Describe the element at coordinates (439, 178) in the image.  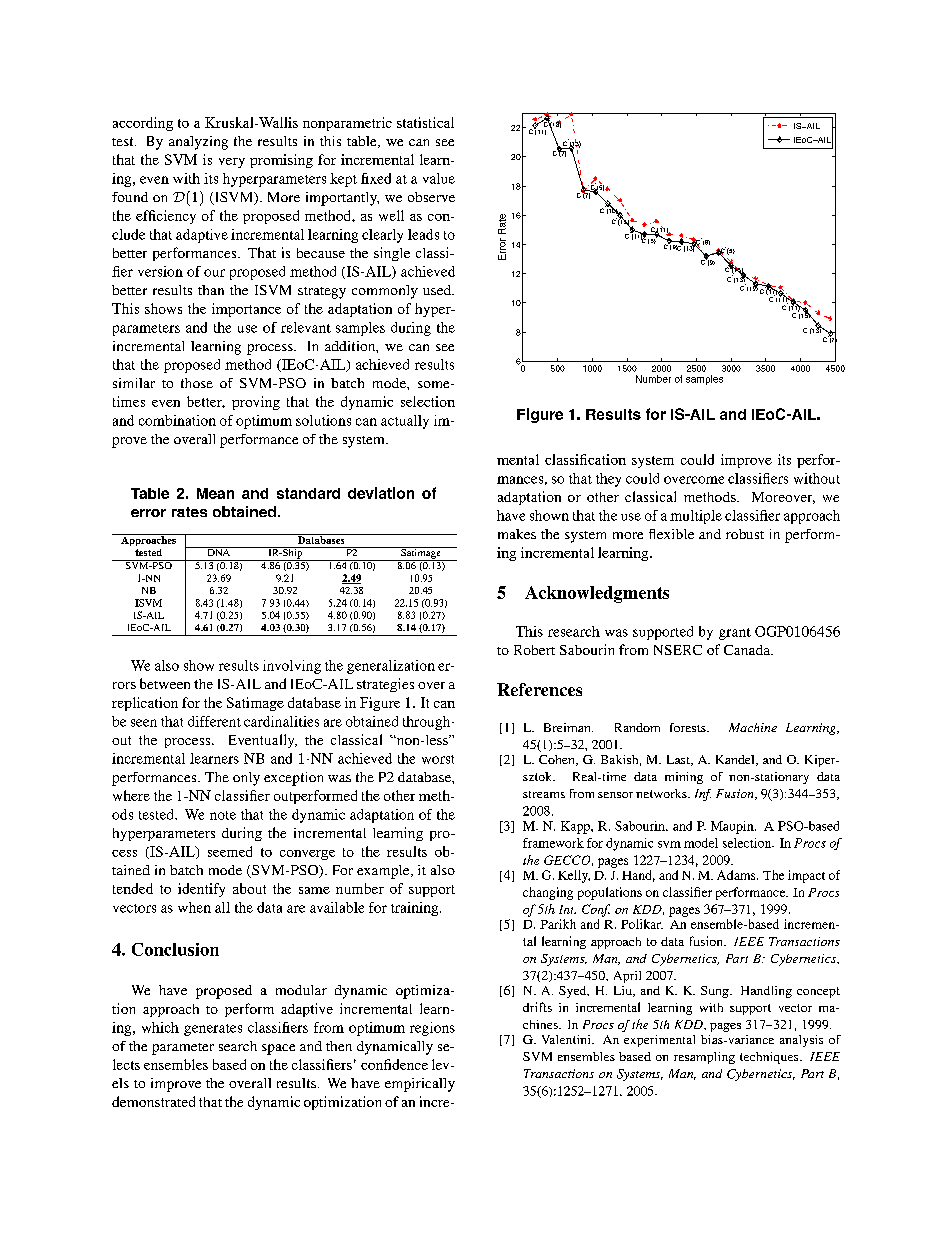
I see `value` at that location.
